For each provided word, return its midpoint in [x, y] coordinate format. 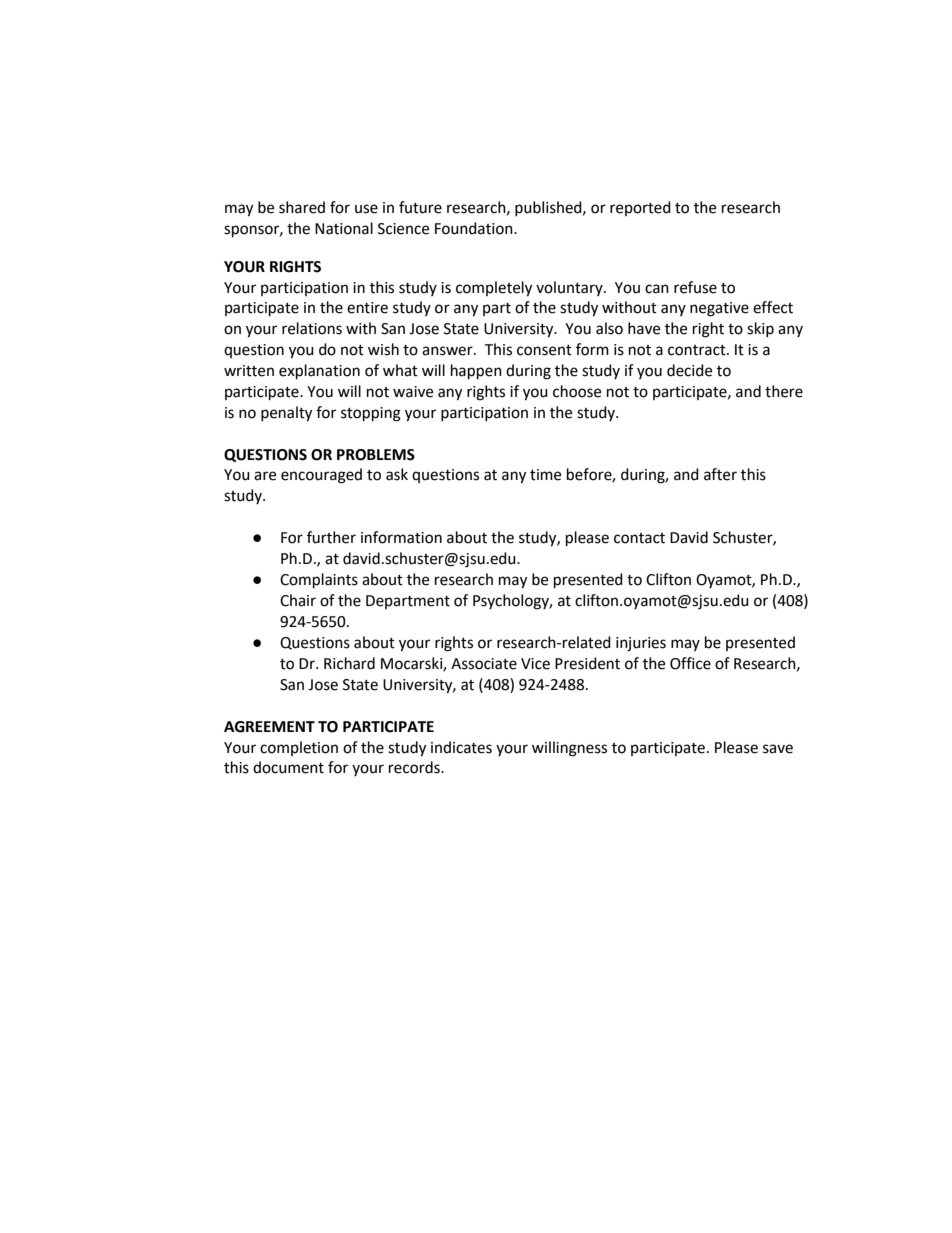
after [720, 474]
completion [299, 748]
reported [640, 208]
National [344, 228]
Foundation [475, 228]
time [545, 475]
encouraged [321, 476]
